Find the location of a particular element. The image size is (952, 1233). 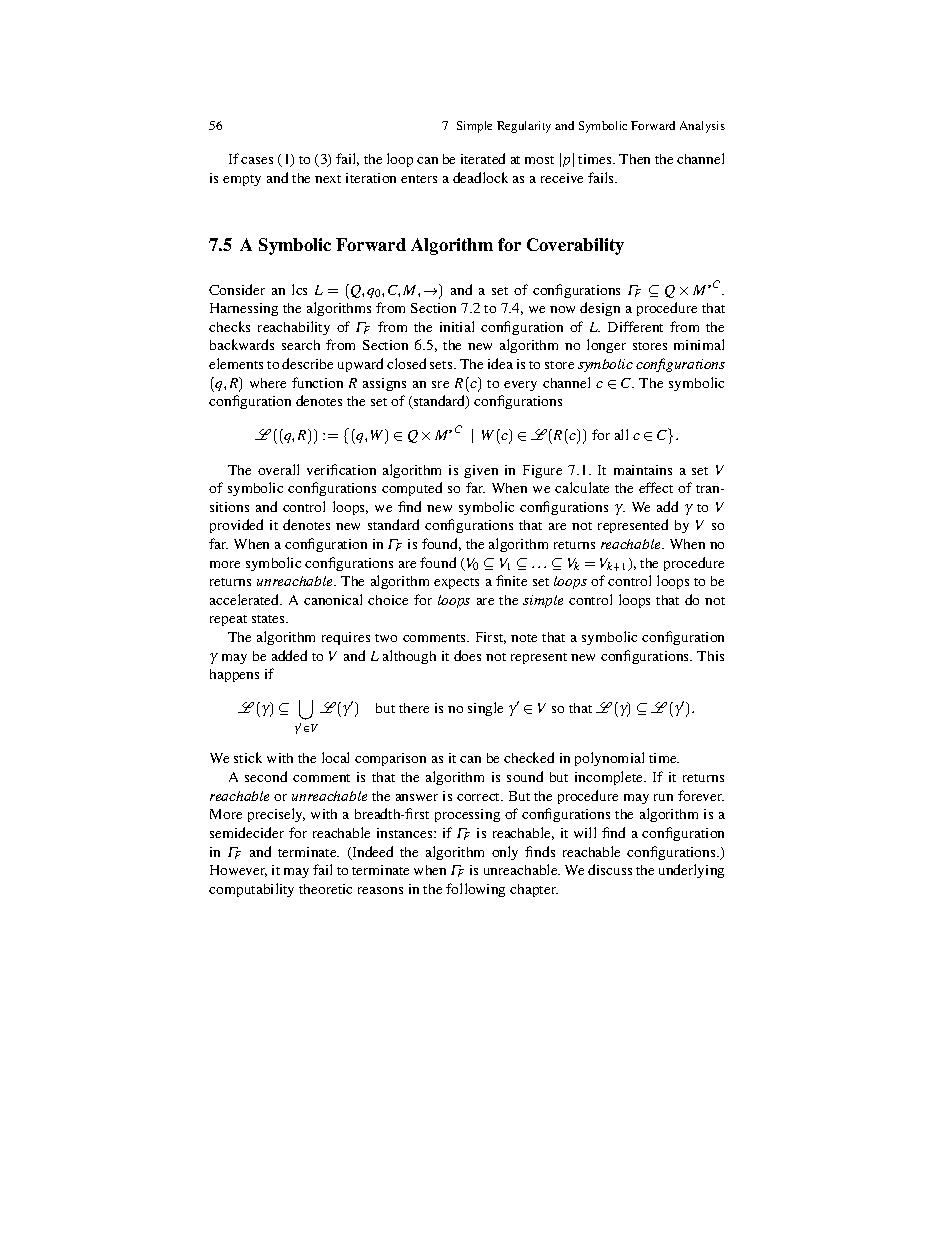

effect is located at coordinates (656, 487).
